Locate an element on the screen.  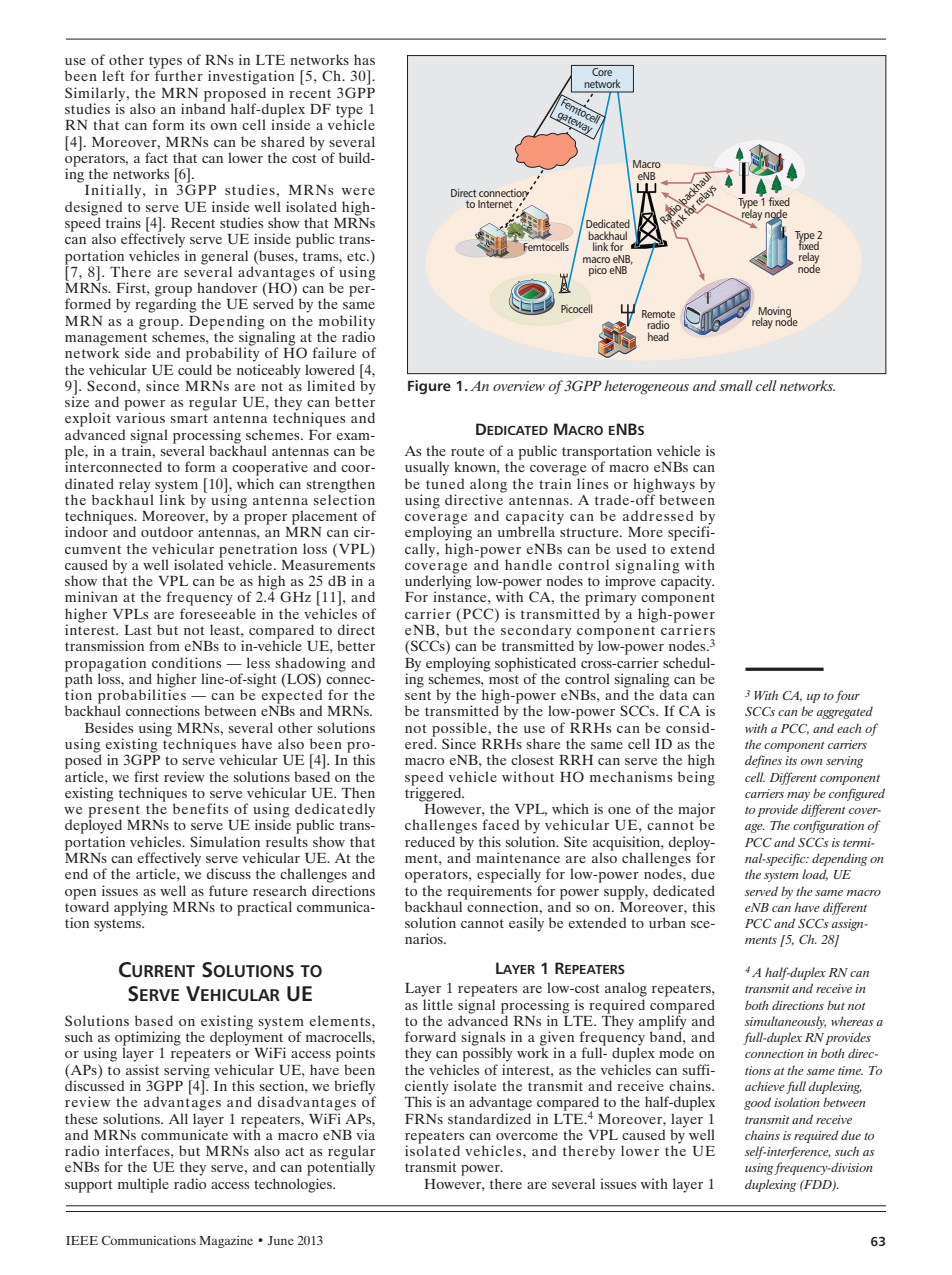
left is located at coordinates (113, 75).
